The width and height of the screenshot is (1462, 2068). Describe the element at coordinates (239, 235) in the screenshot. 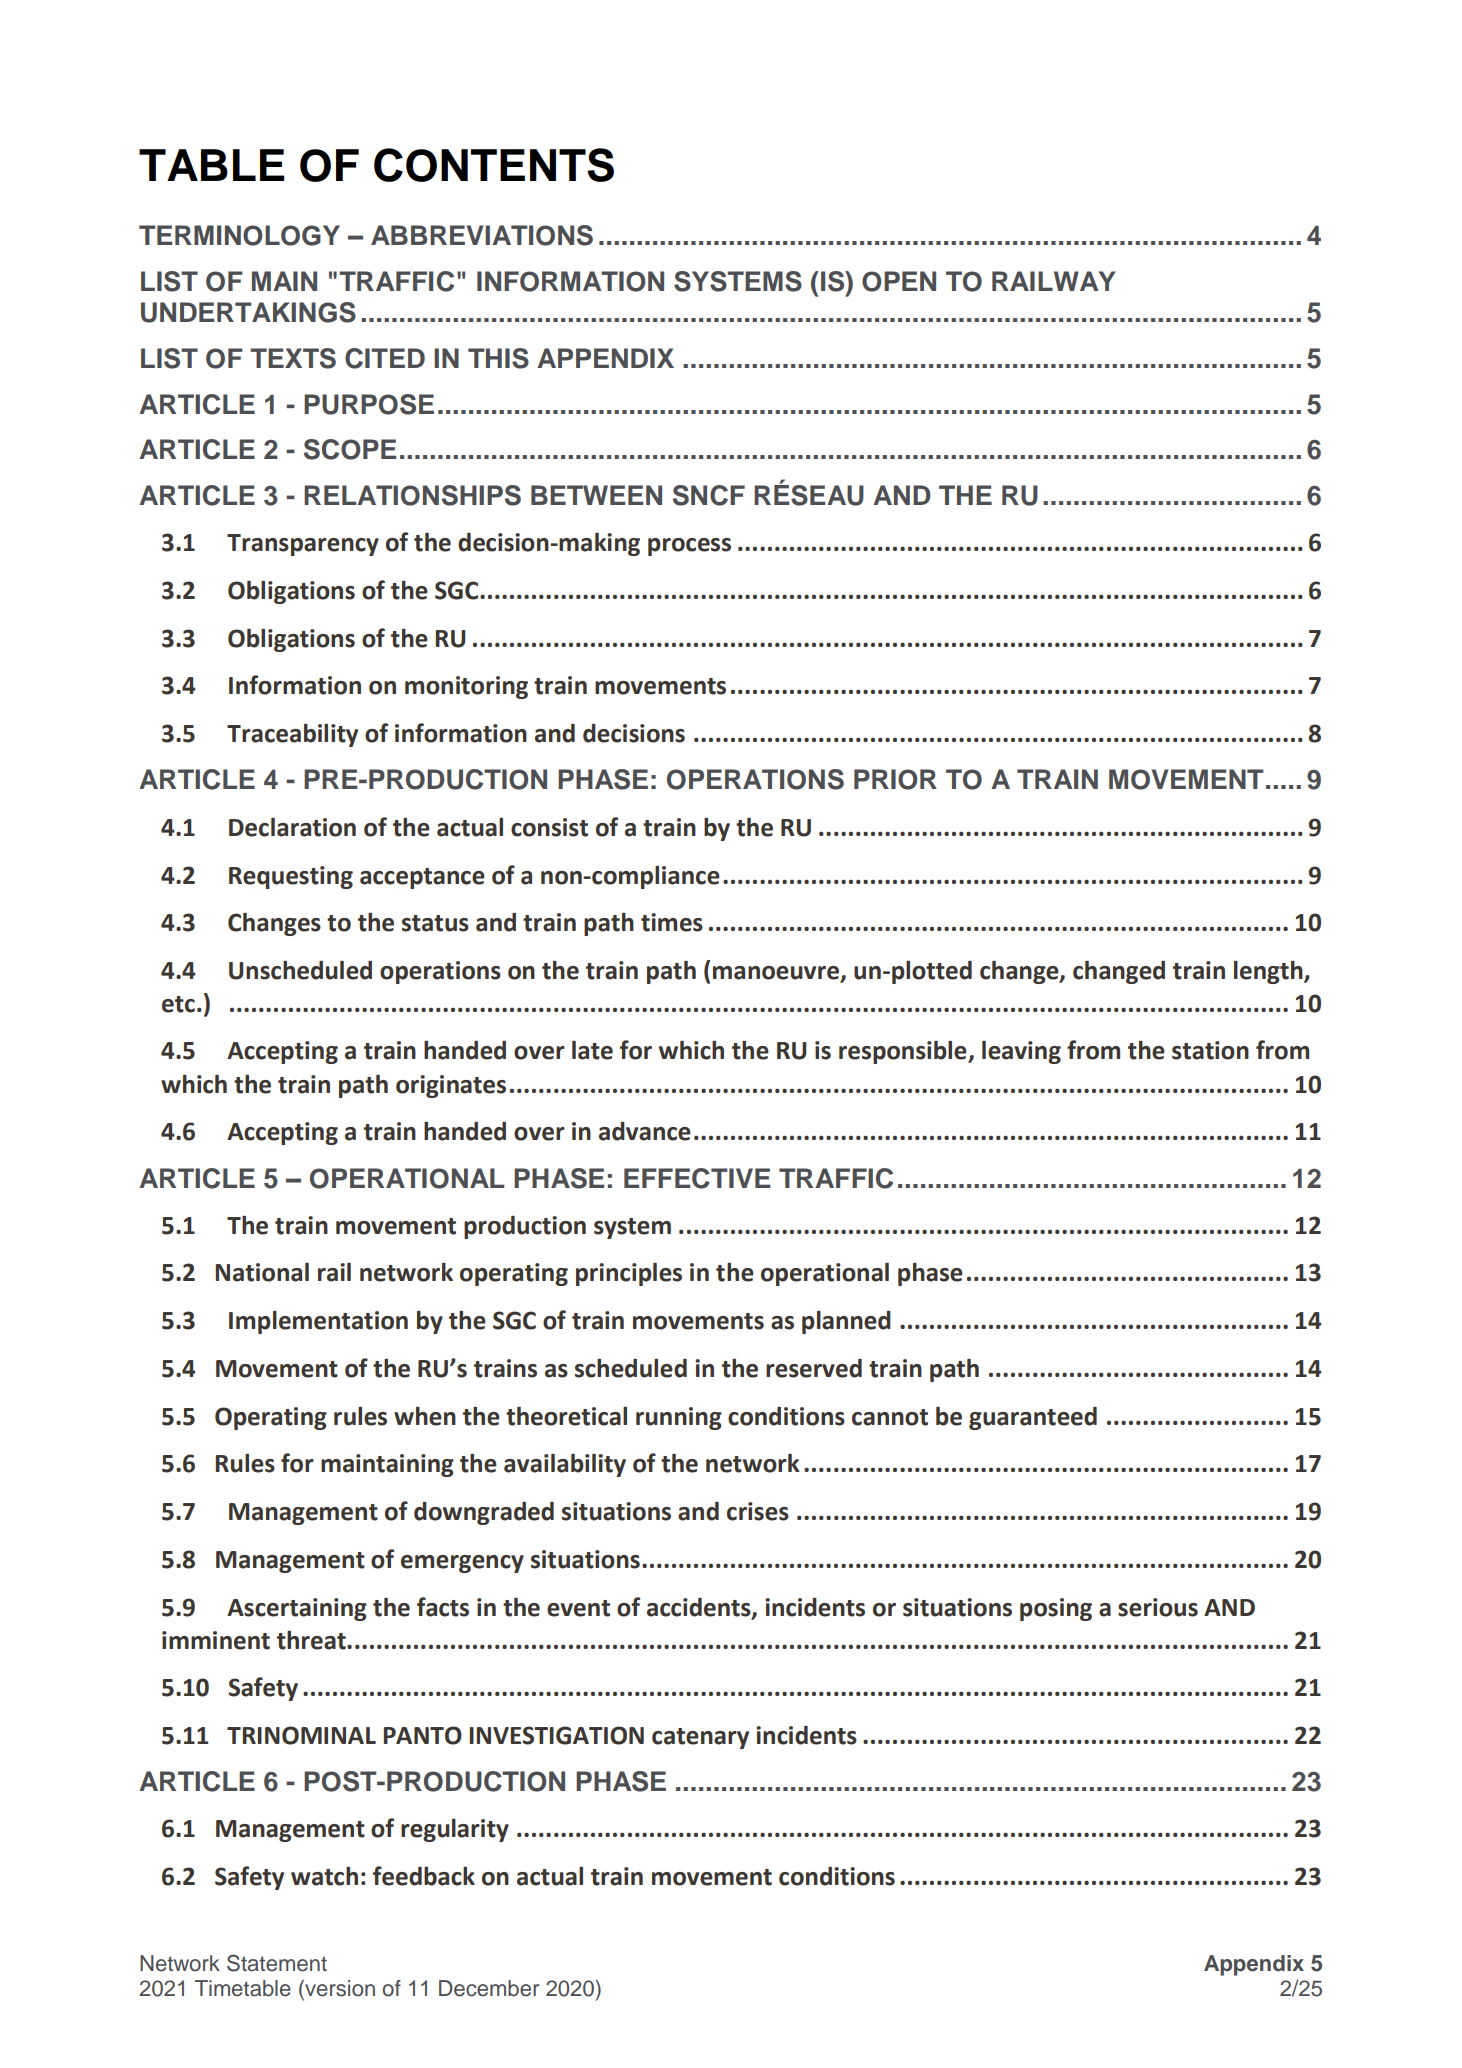

I see `TERMINOLOGY` at that location.
